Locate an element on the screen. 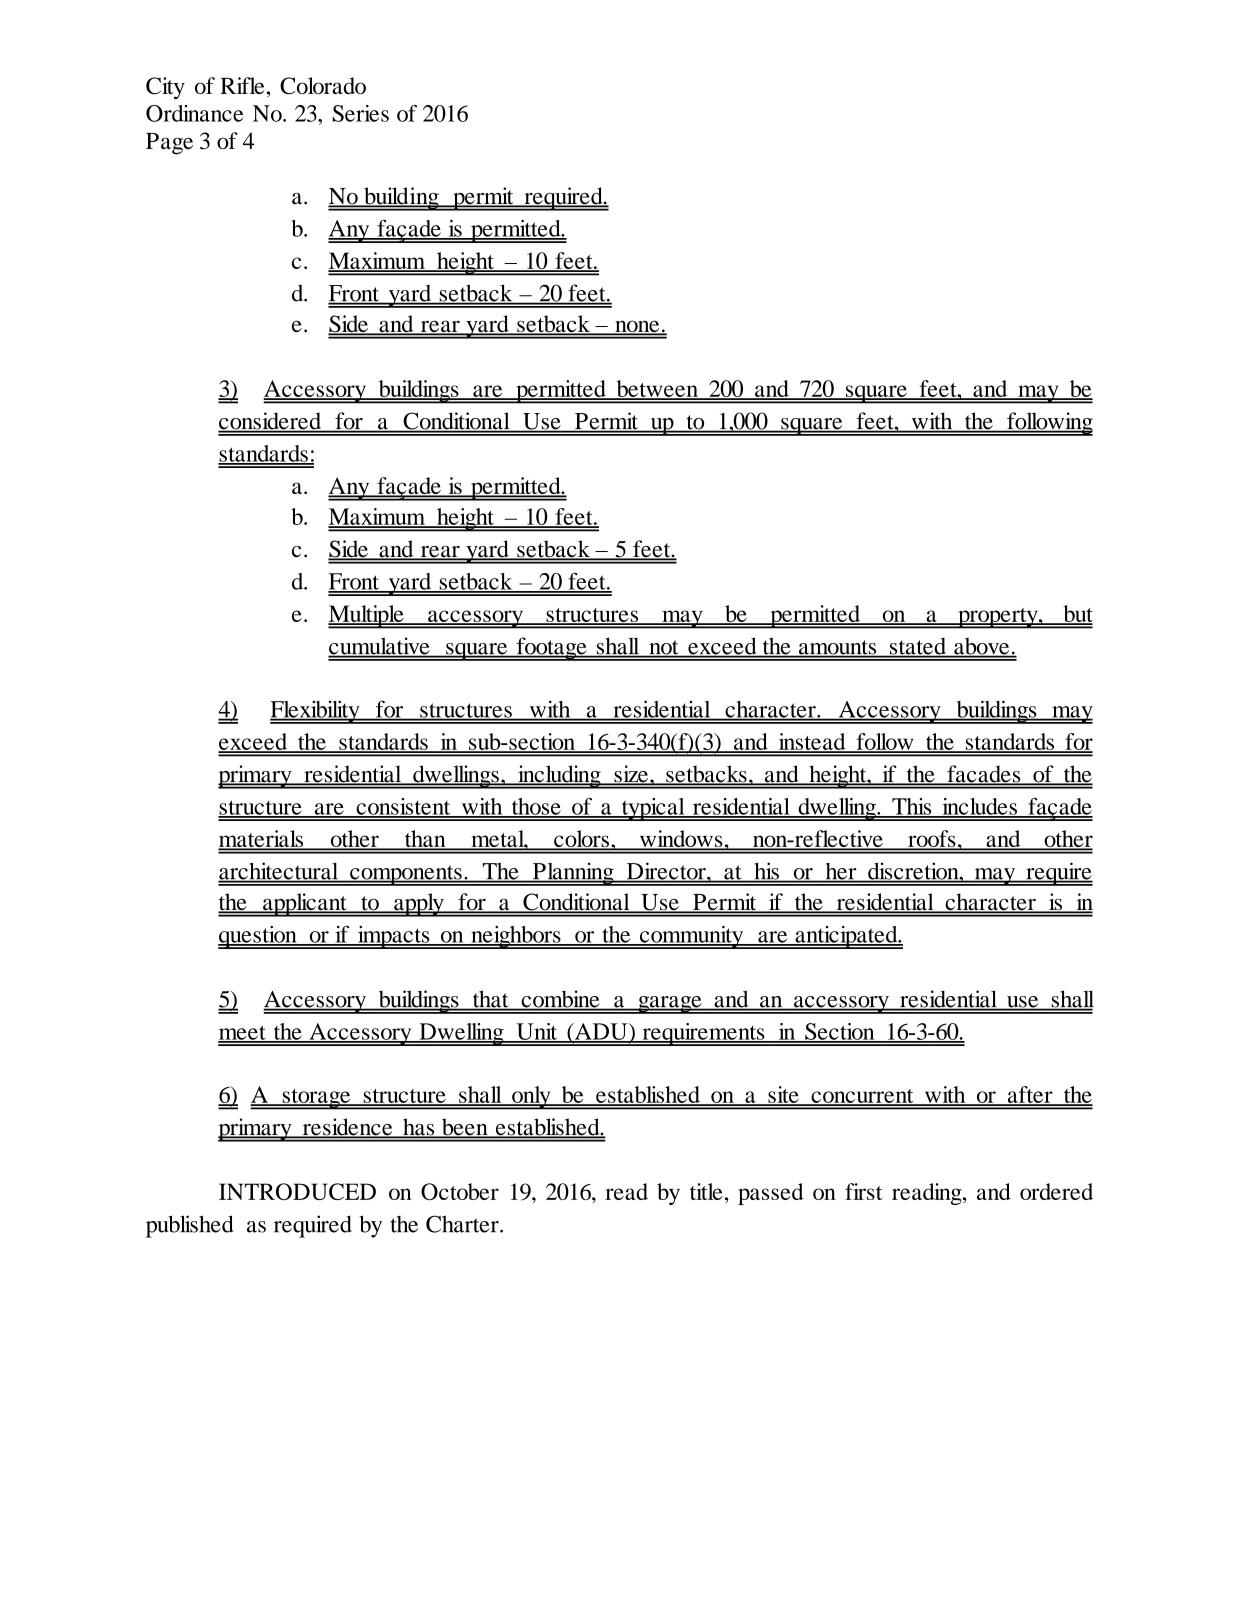 This screenshot has width=1238, height=1603. title is located at coordinates (706, 1191).
